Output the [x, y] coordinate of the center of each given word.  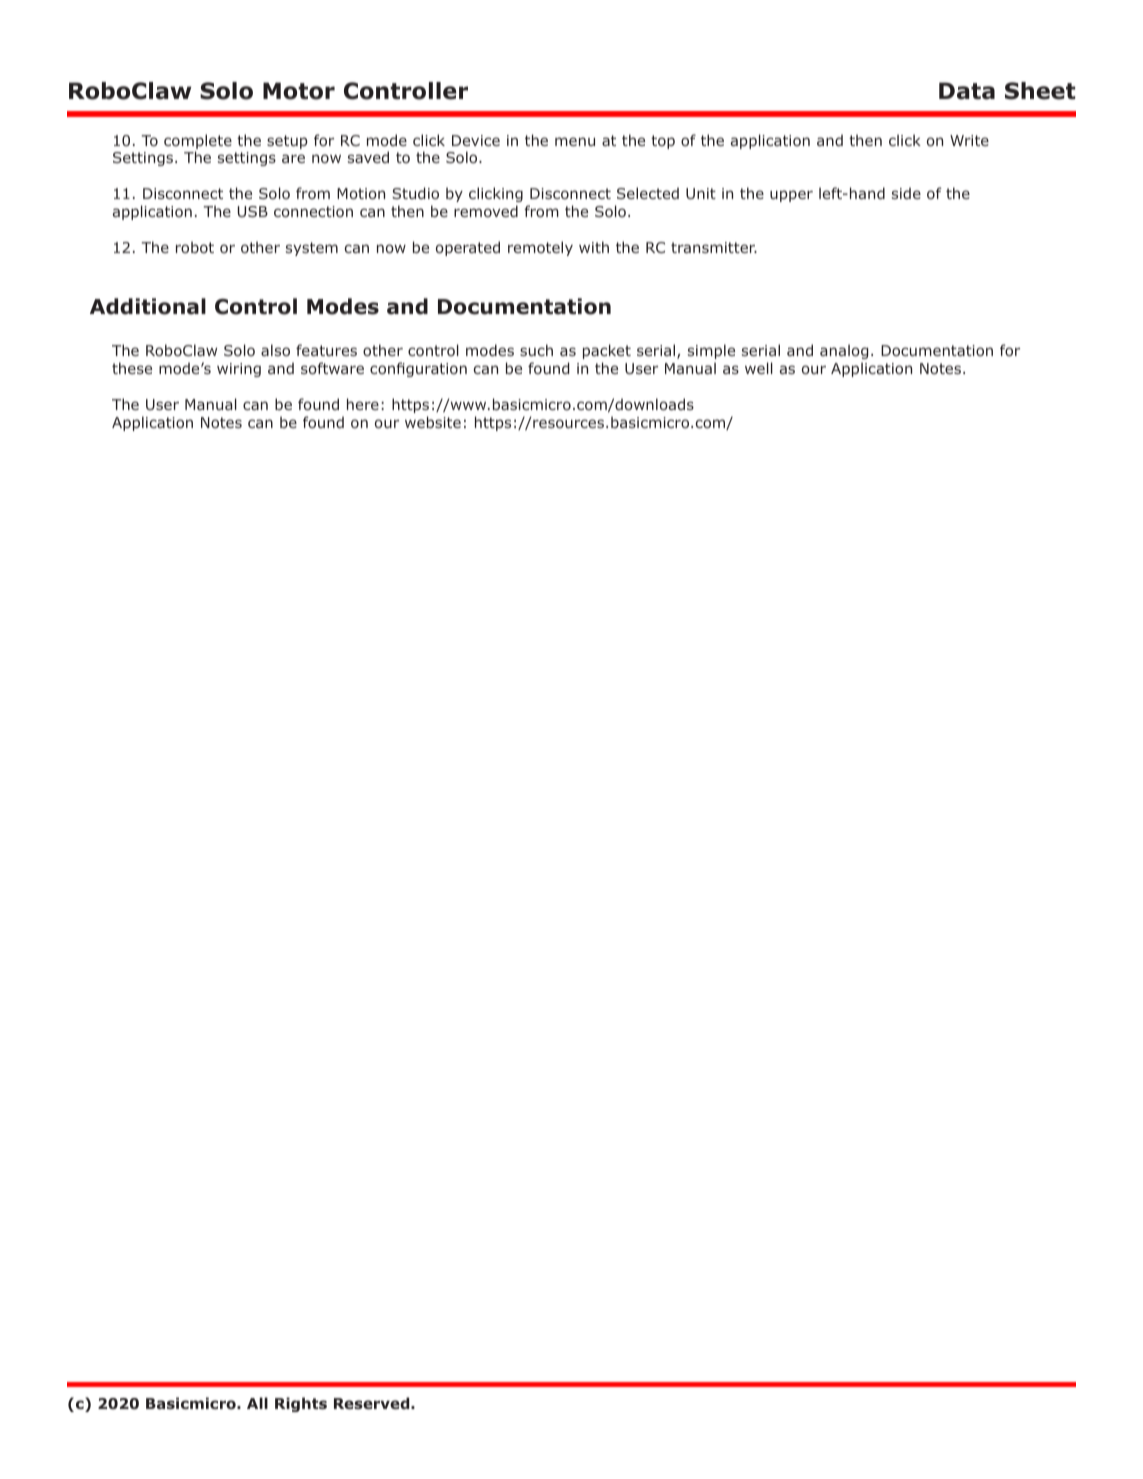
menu [575, 141]
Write [969, 140]
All [257, 1403]
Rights [301, 1404]
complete [198, 143]
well [759, 368]
